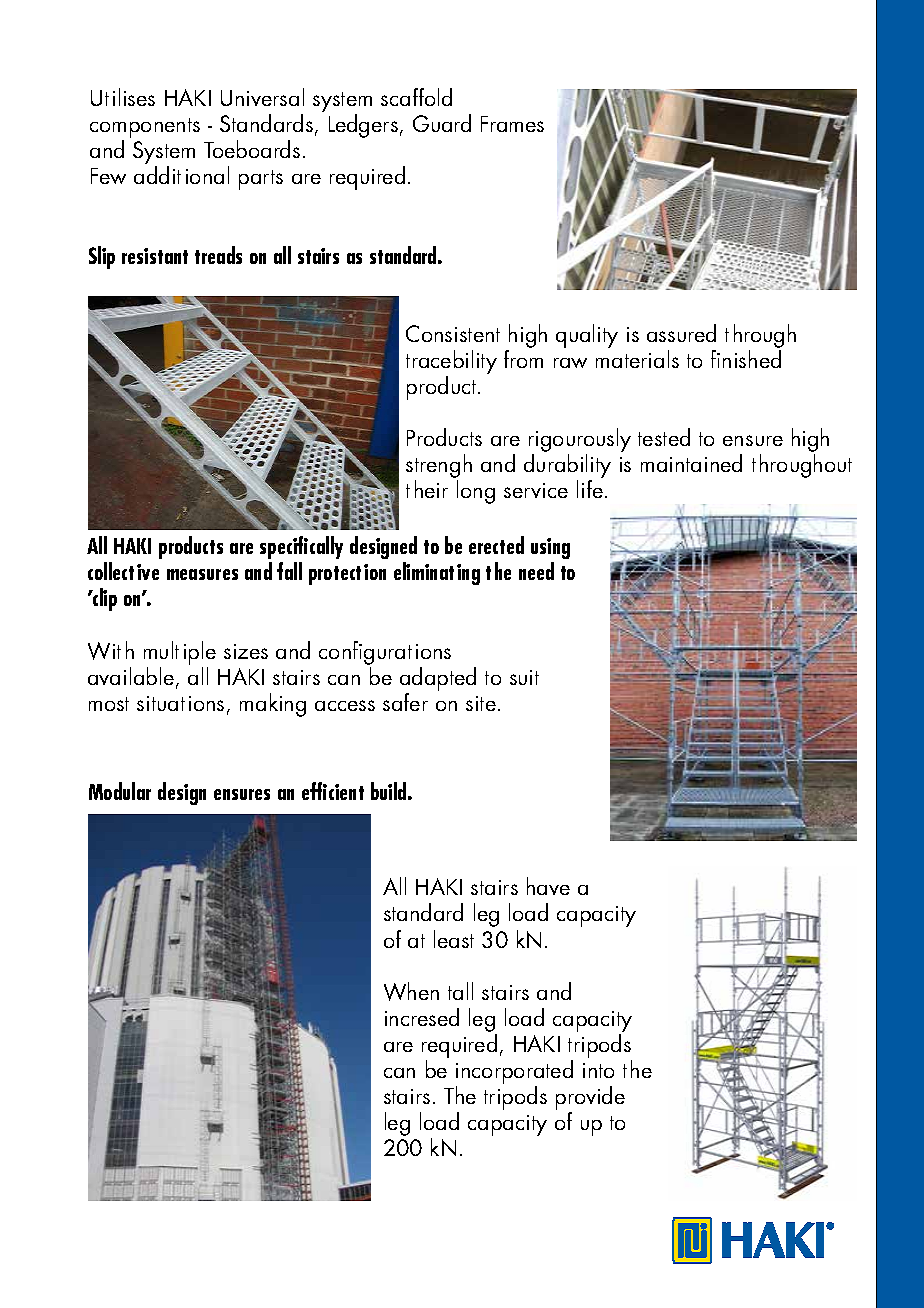 The image size is (924, 1308). What do you see at coordinates (514, 1073) in the screenshot?
I see `incorporated` at bounding box center [514, 1073].
